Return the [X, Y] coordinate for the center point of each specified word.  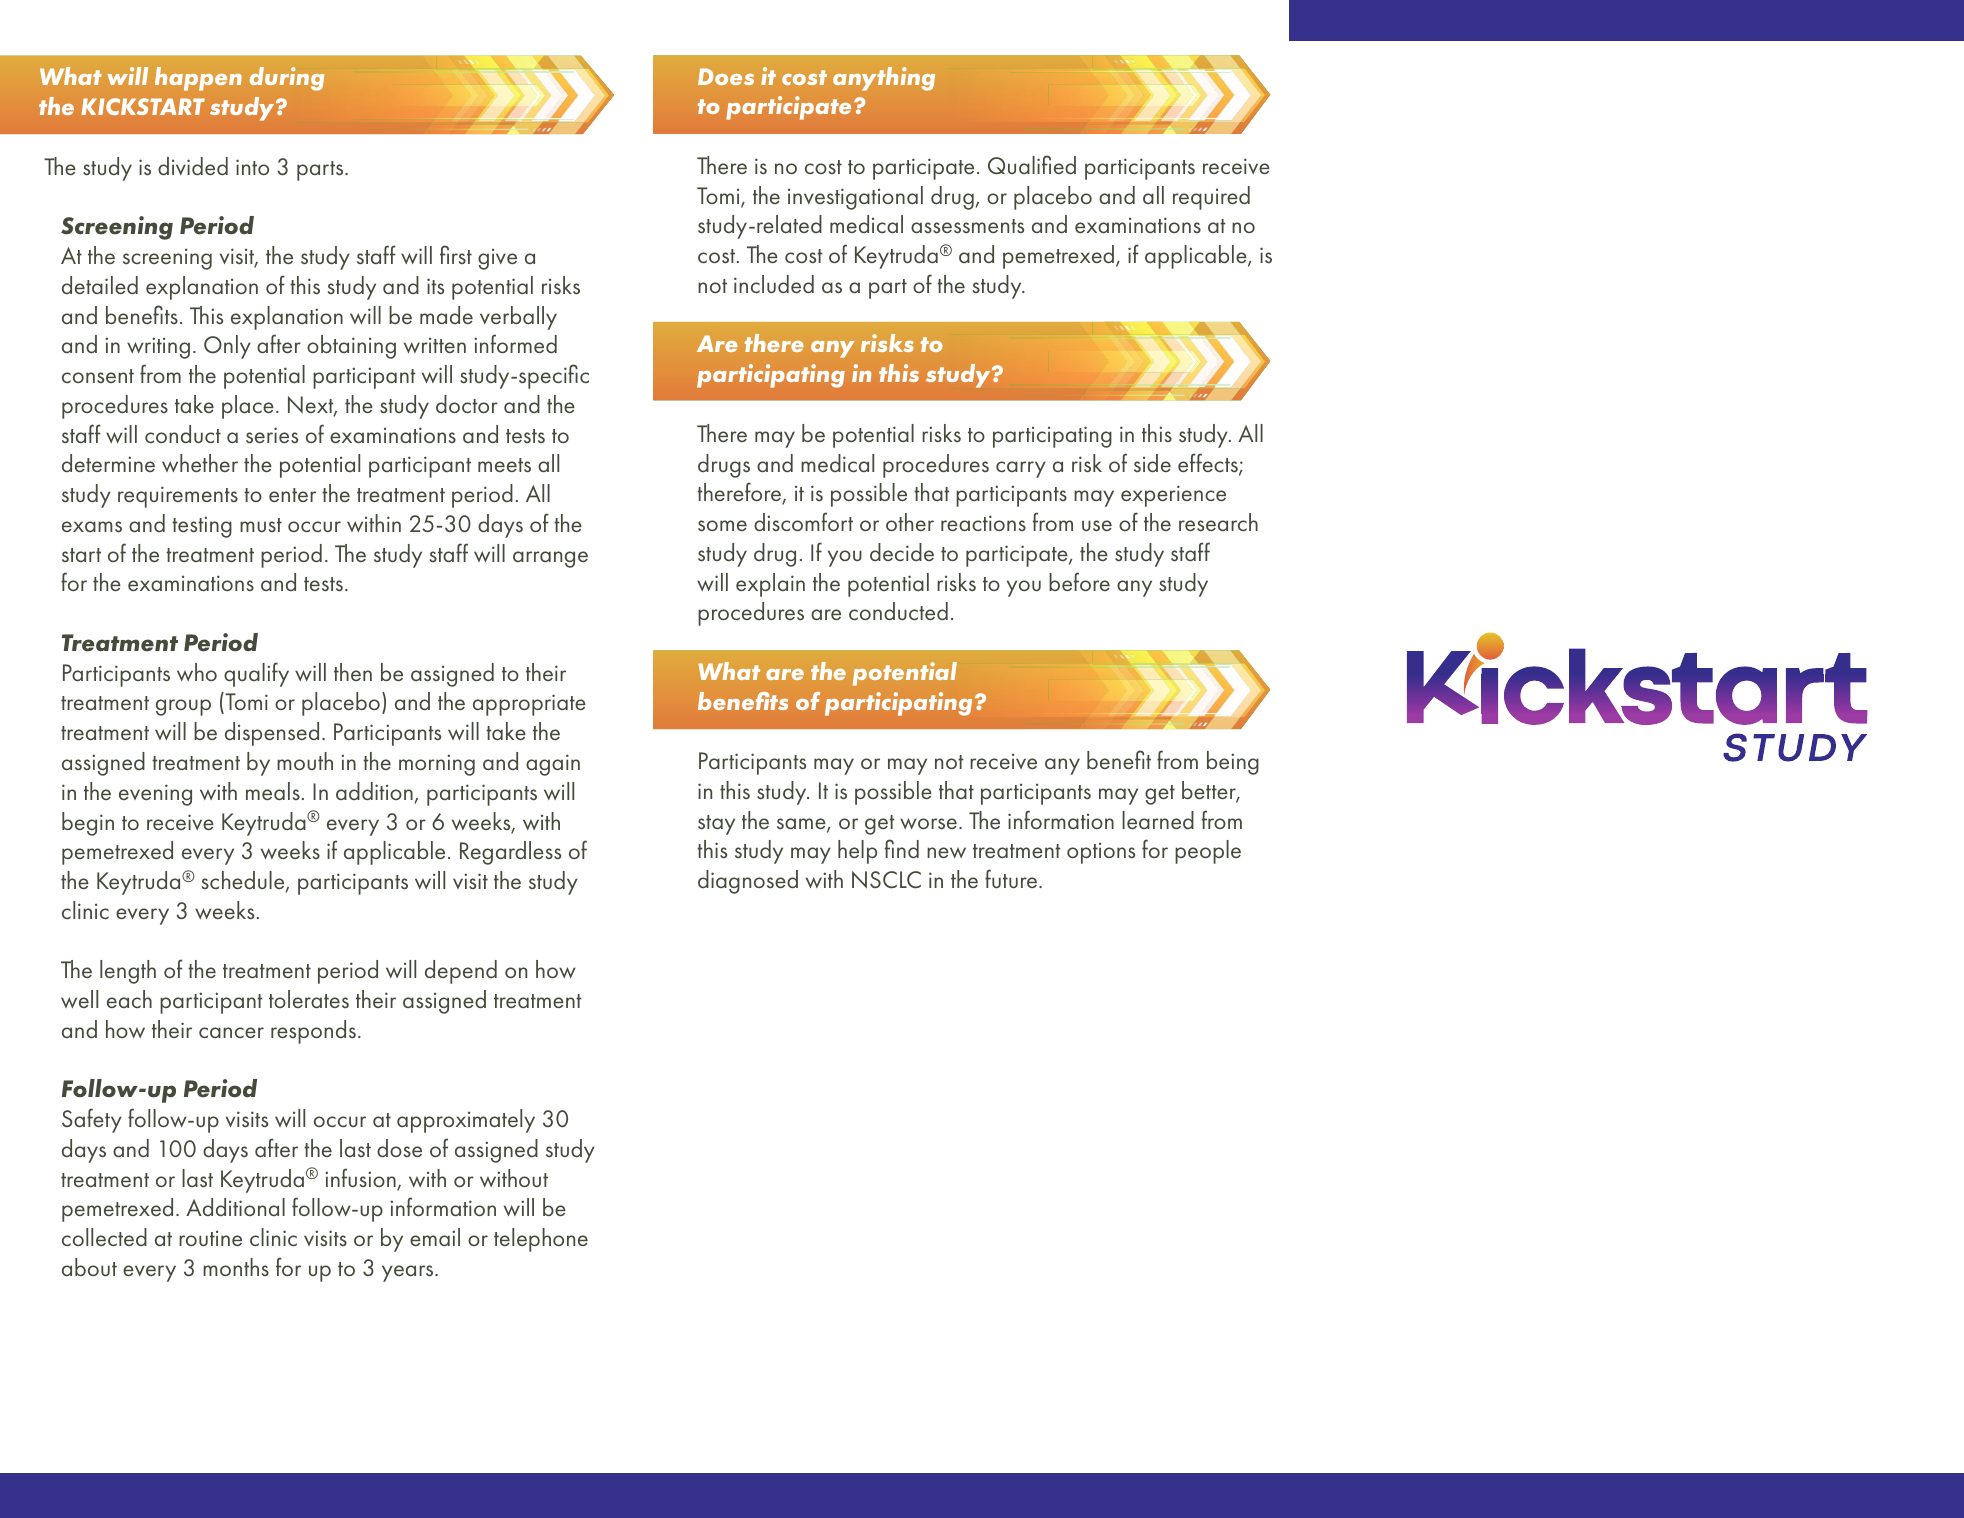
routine [210, 1238]
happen [198, 79]
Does [726, 76]
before [1079, 581]
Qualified [1032, 165]
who [197, 672]
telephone [541, 1240]
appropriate [529, 705]
